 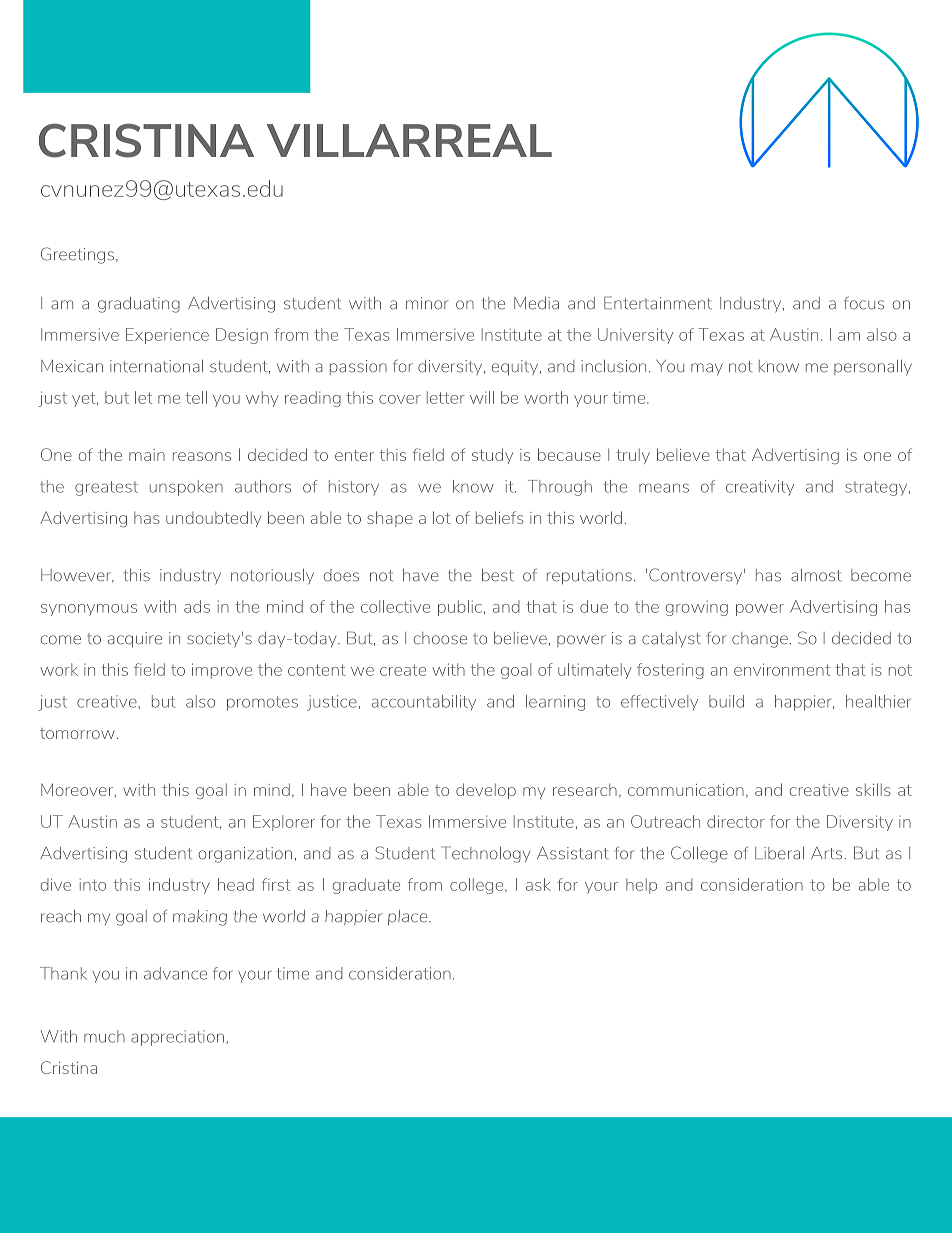 What do you see at coordinates (78, 790) in the document?
I see `Moreover` at bounding box center [78, 790].
